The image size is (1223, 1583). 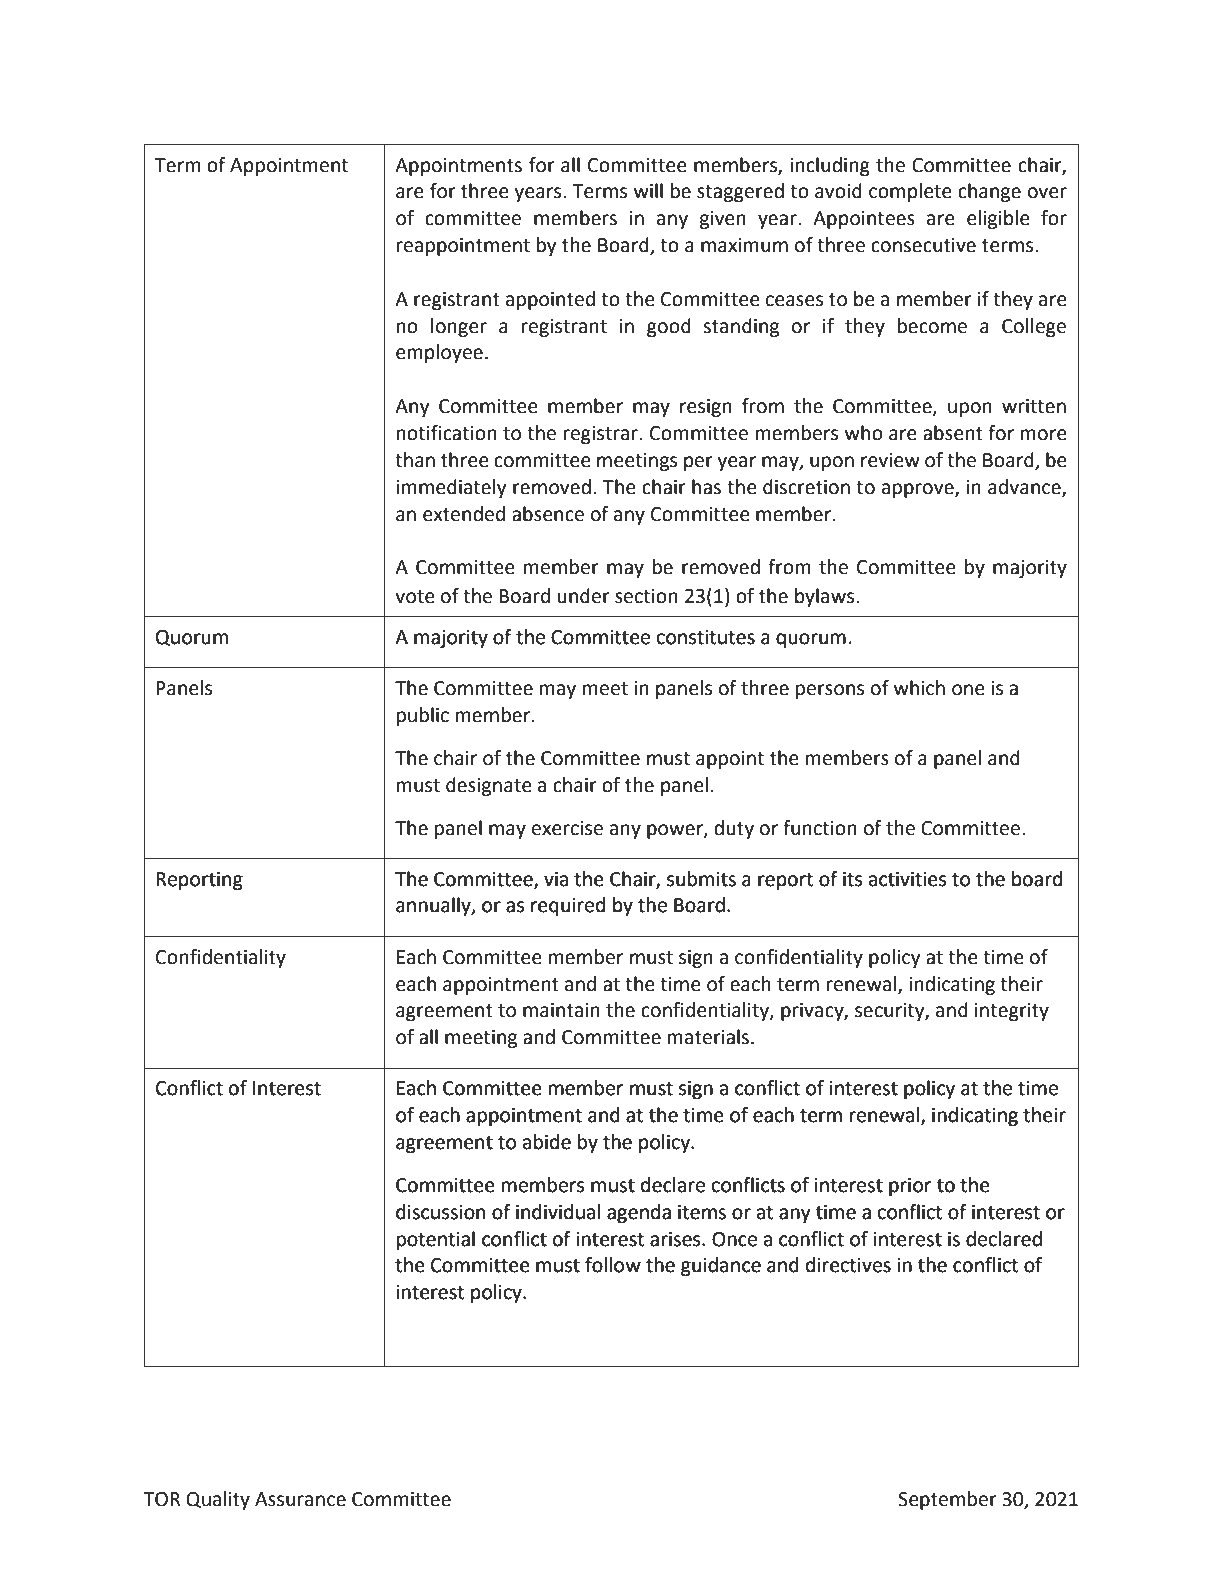 What do you see at coordinates (648, 190) in the screenshot?
I see `will` at bounding box center [648, 190].
